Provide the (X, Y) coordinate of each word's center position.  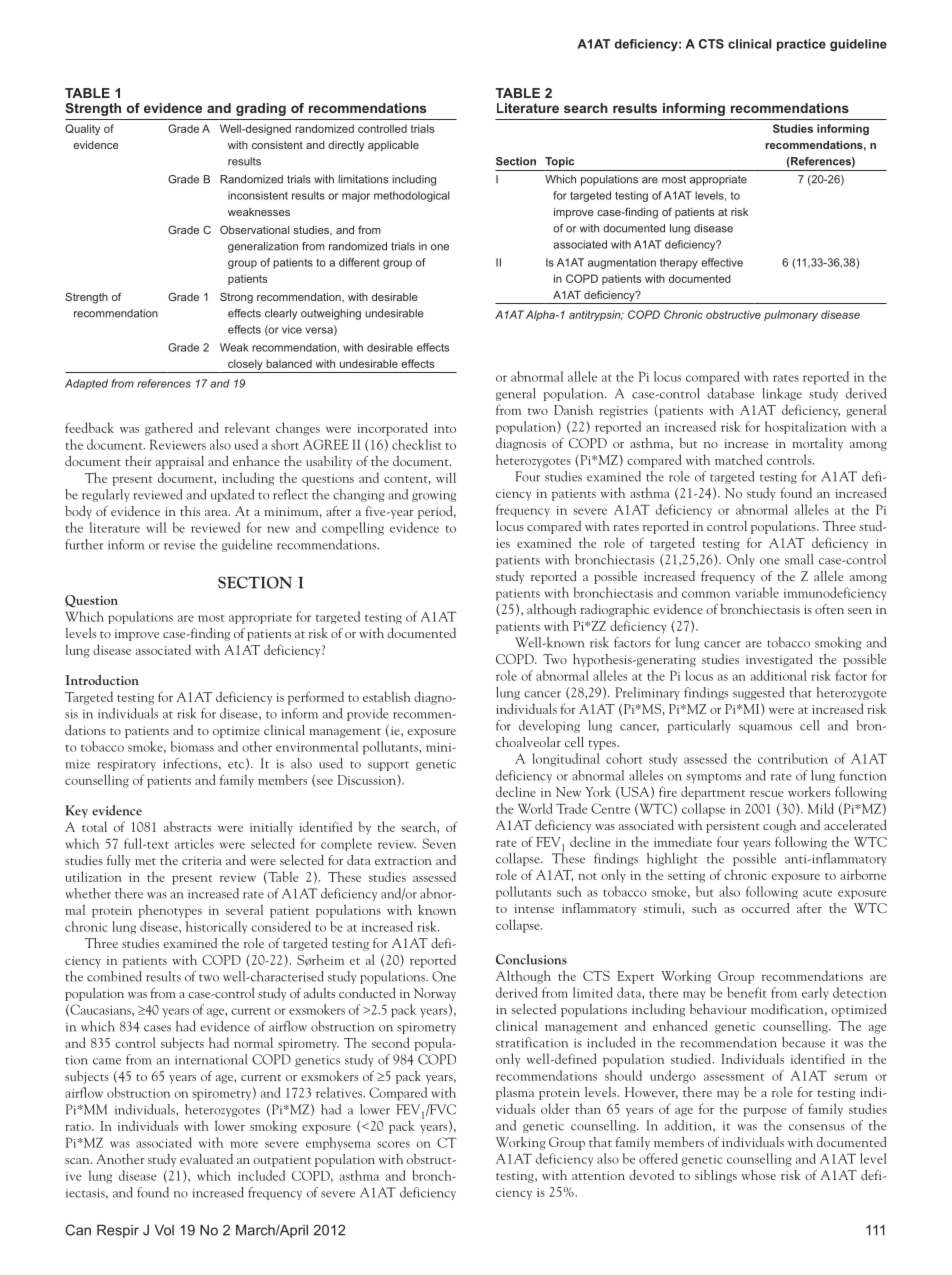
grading (261, 109)
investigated (779, 660)
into (445, 428)
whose (759, 1175)
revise (179, 545)
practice (801, 45)
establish (387, 696)
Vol (164, 1230)
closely (245, 366)
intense (534, 908)
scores (393, 1144)
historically (216, 927)
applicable (393, 146)
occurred (766, 908)
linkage (782, 394)
